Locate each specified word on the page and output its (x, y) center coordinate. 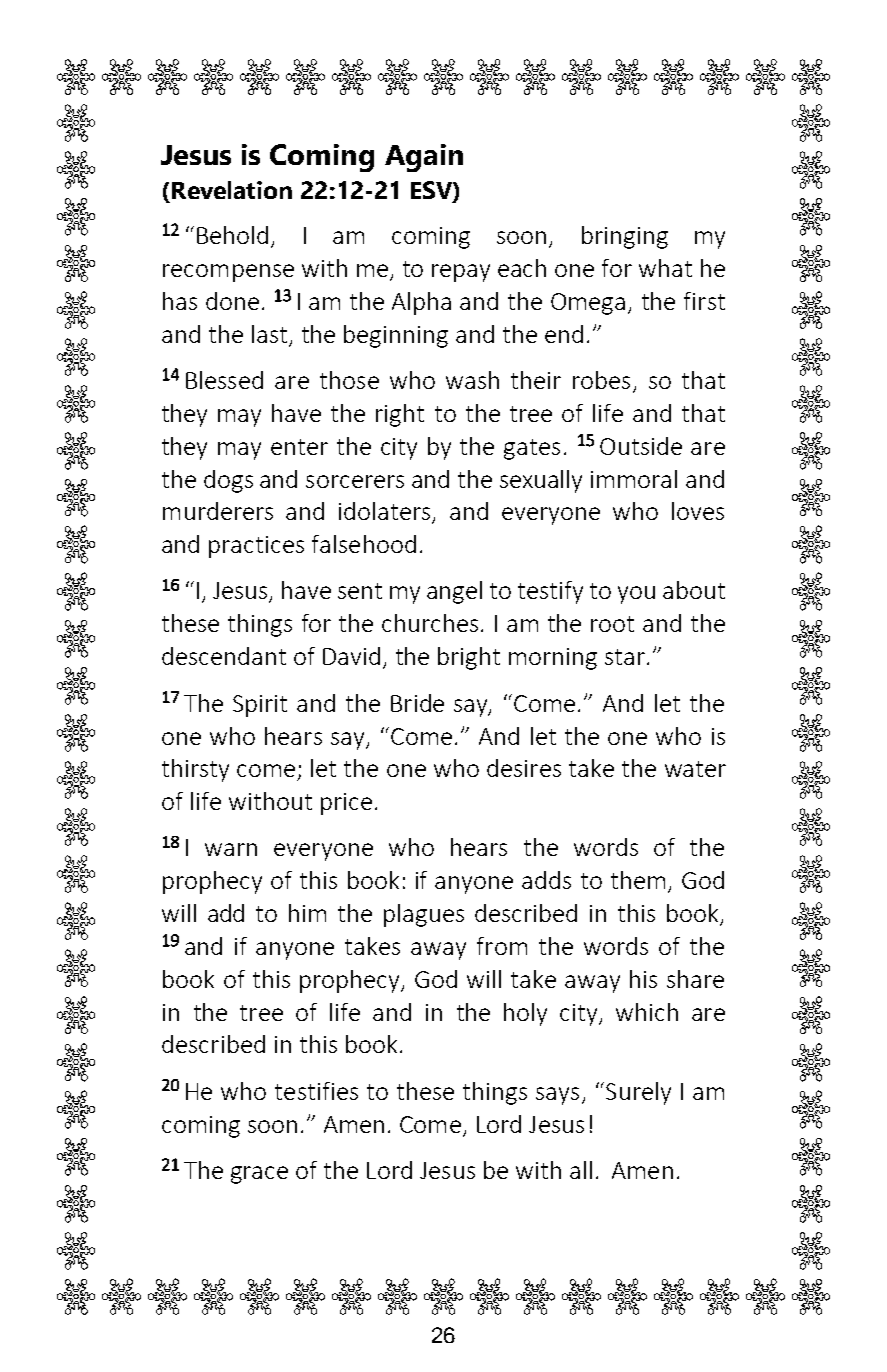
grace (259, 1175)
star (626, 657)
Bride (417, 703)
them (638, 880)
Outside (641, 446)
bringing (625, 237)
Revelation (232, 190)
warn (231, 849)
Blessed (224, 380)
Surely (638, 1093)
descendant (224, 656)
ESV (432, 191)
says (557, 1096)
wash (472, 380)
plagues (424, 915)
